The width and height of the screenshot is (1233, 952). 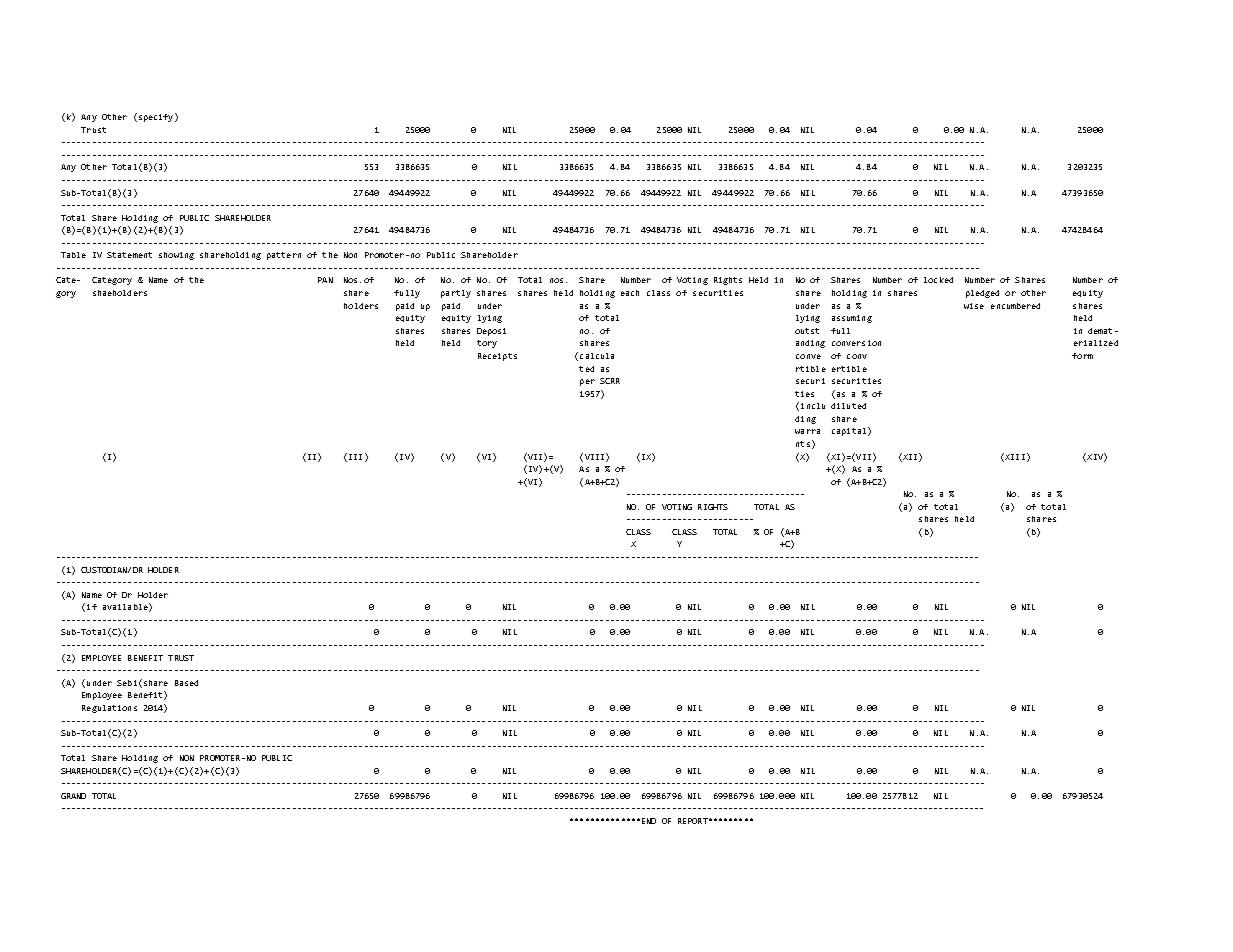 I want to click on showing, so click(x=176, y=256).
